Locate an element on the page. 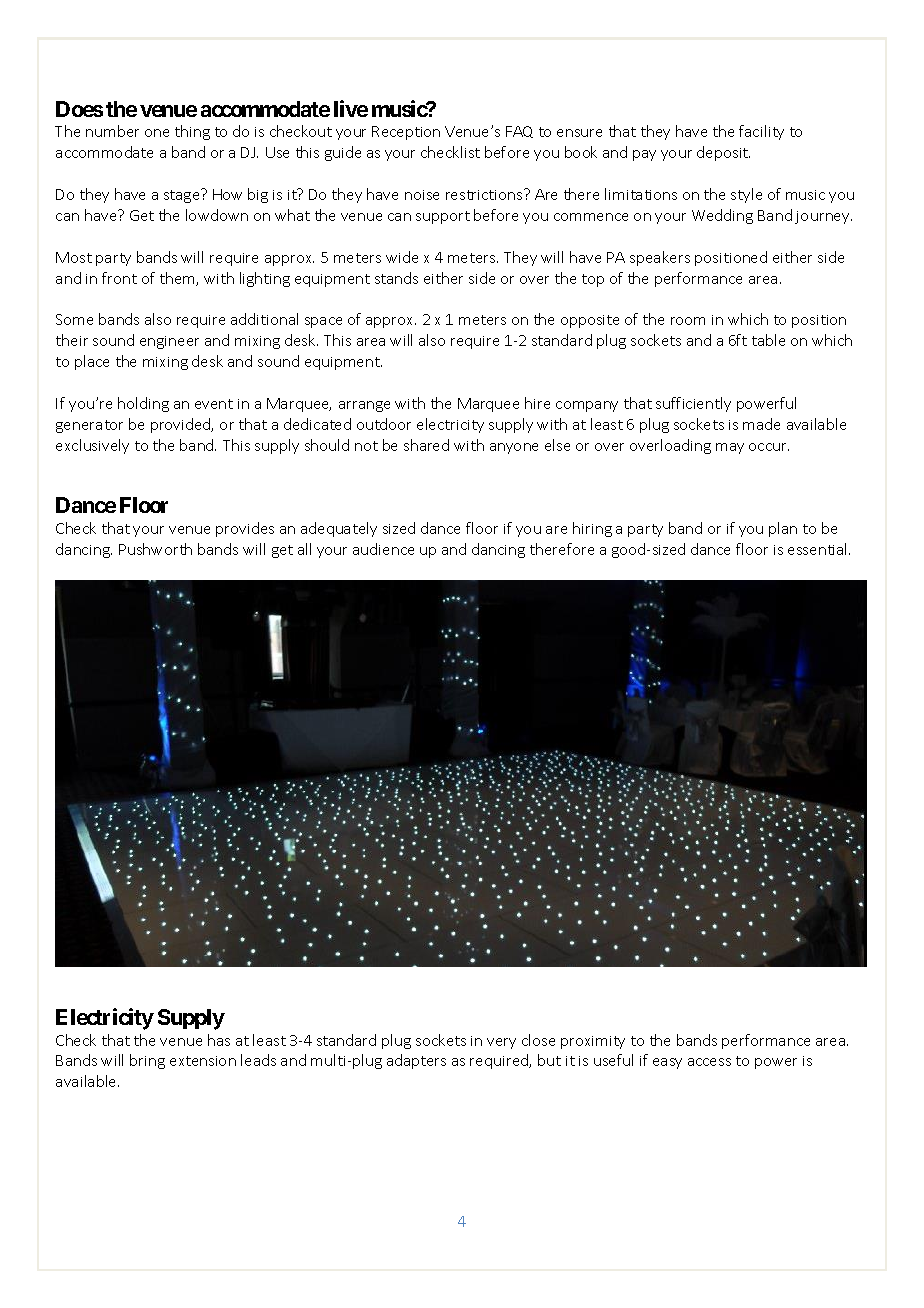  provides is located at coordinates (245, 529).
